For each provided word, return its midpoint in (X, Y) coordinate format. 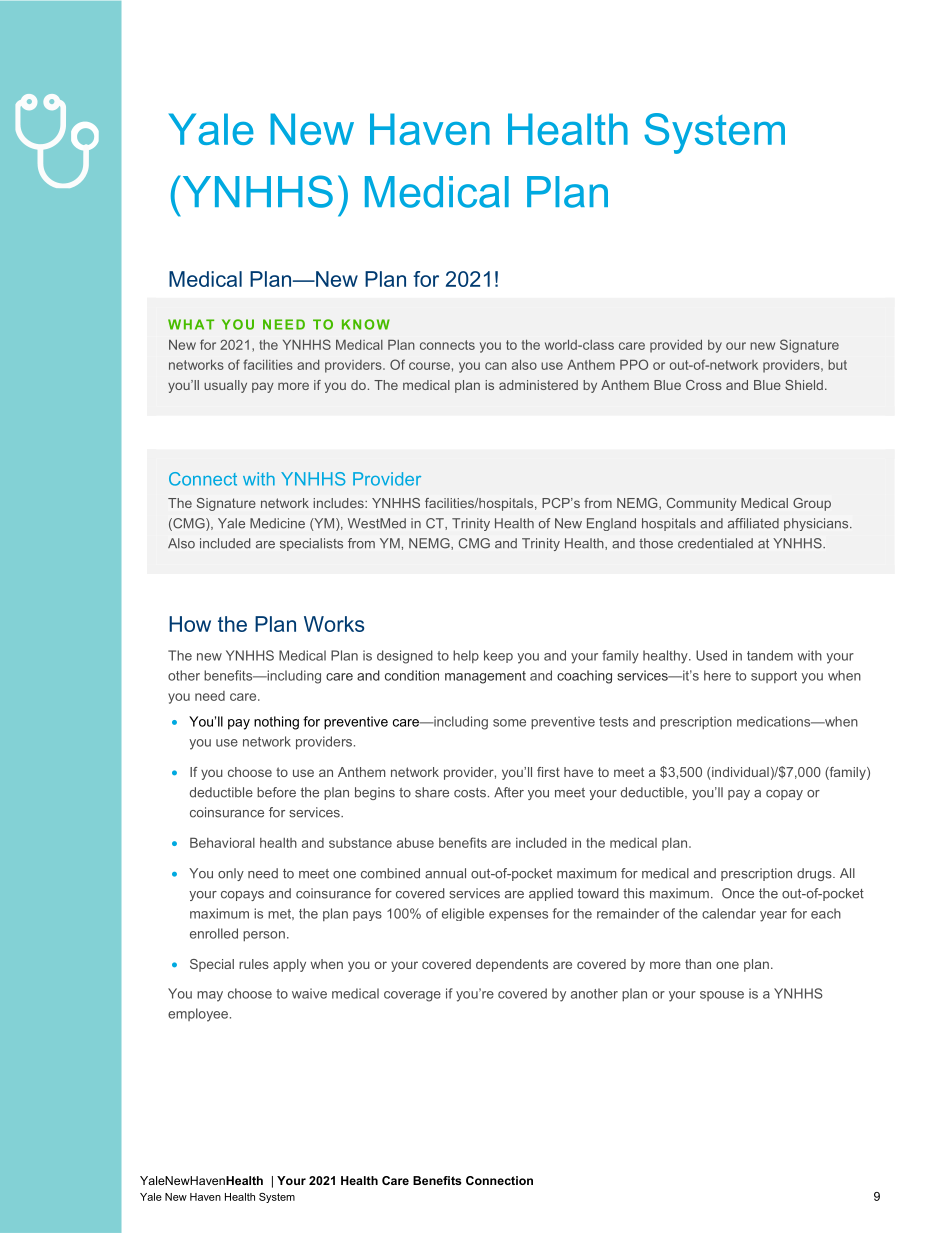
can (496, 366)
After (509, 792)
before (276, 792)
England (611, 524)
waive (309, 993)
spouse (722, 996)
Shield (804, 385)
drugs (815, 874)
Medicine (277, 523)
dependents (512, 965)
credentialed (715, 543)
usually (225, 386)
